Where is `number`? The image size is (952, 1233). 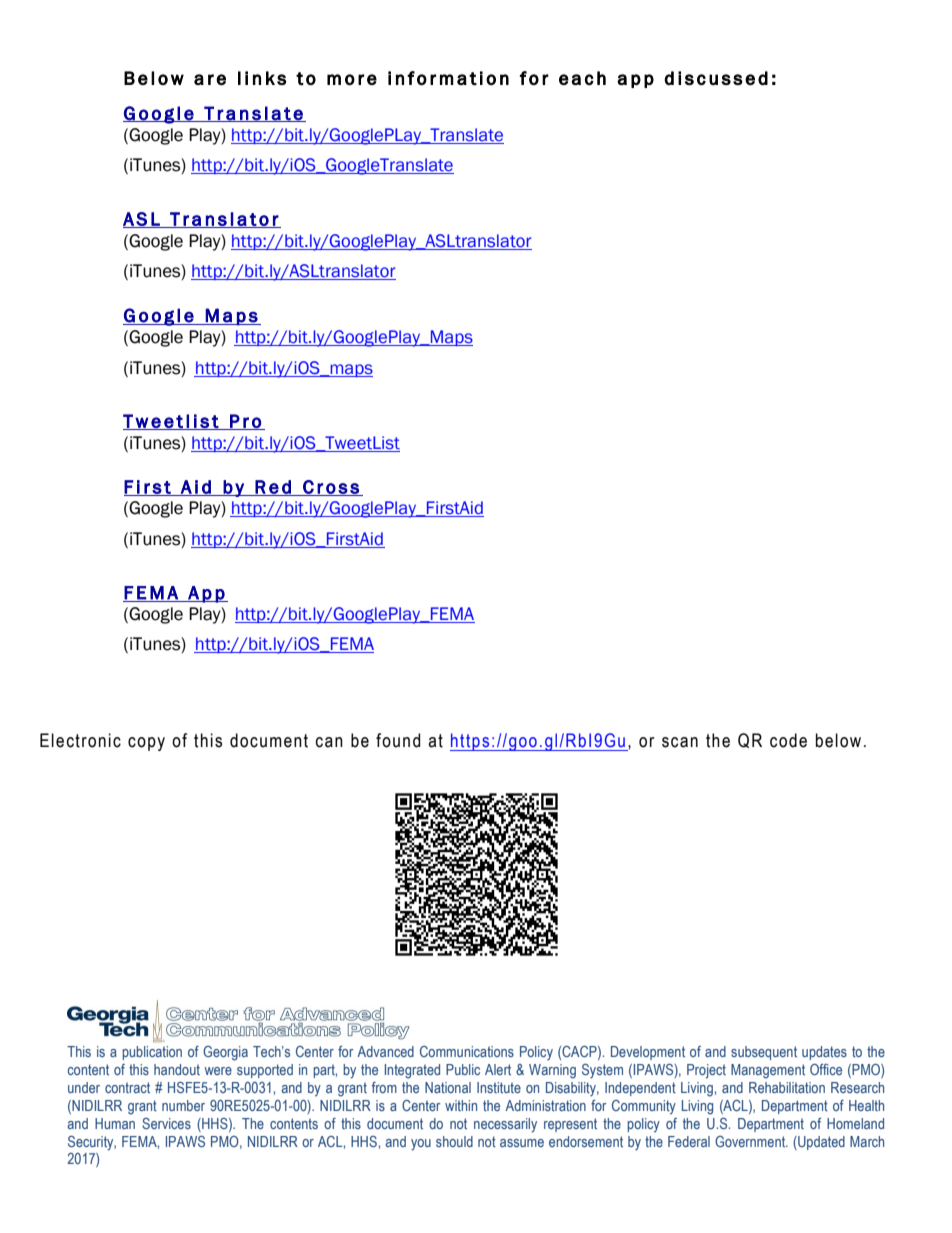
number is located at coordinates (183, 1105).
